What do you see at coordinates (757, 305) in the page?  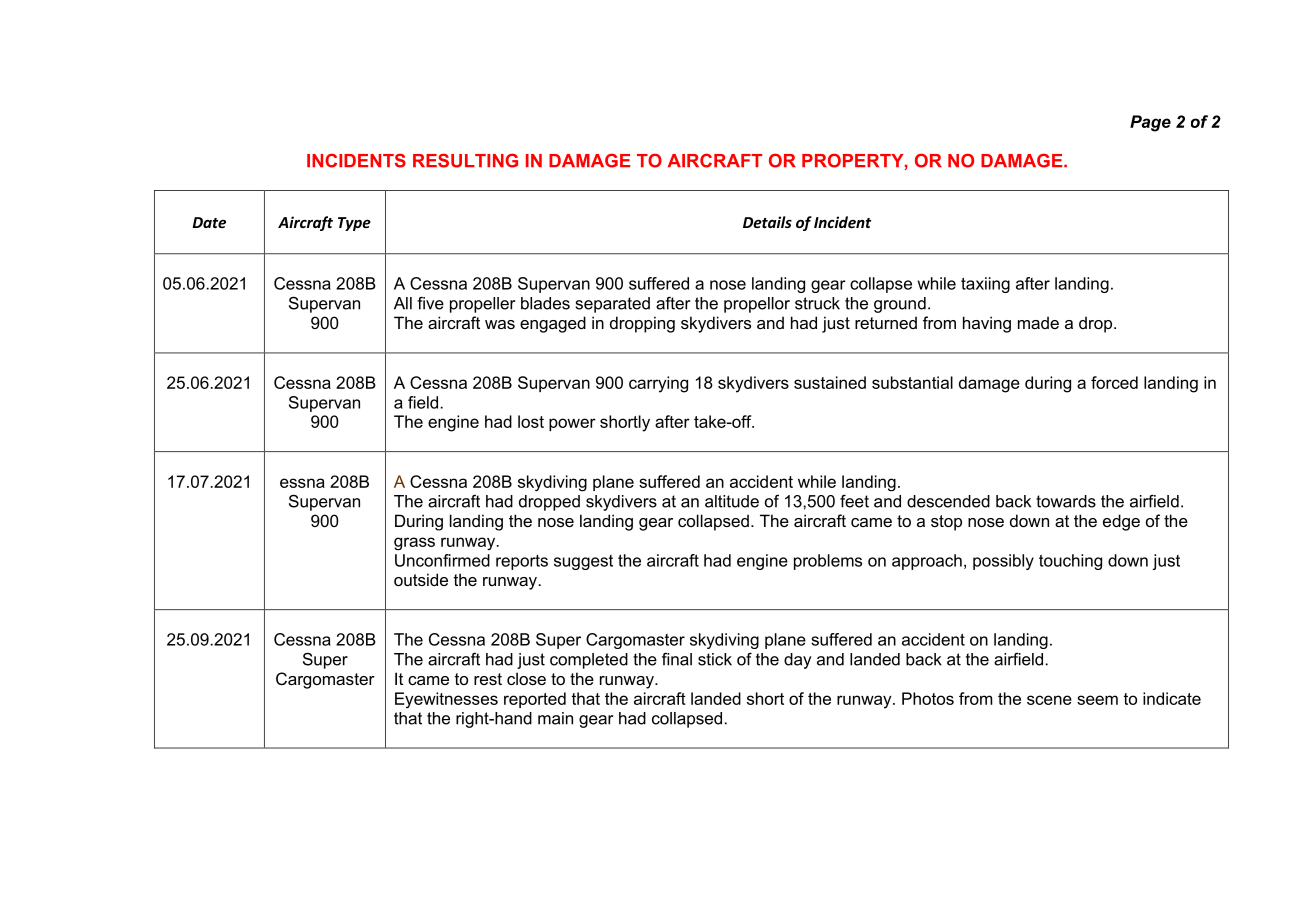 I see `propellor` at bounding box center [757, 305].
